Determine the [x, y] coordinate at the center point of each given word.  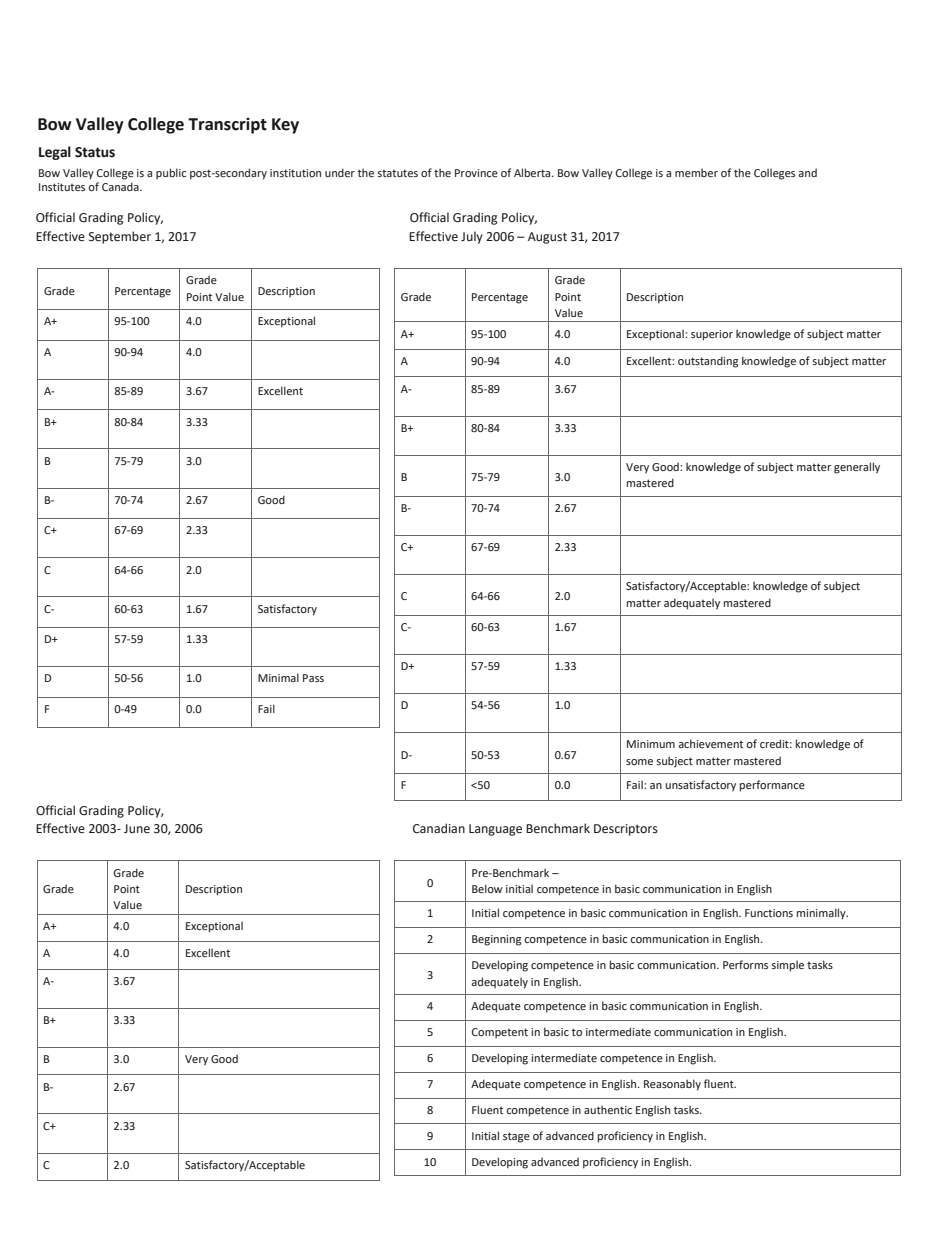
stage [516, 1137]
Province [476, 173]
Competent [500, 1033]
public [171, 173]
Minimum [651, 744]
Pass [313, 678]
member [696, 172]
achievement [711, 743]
